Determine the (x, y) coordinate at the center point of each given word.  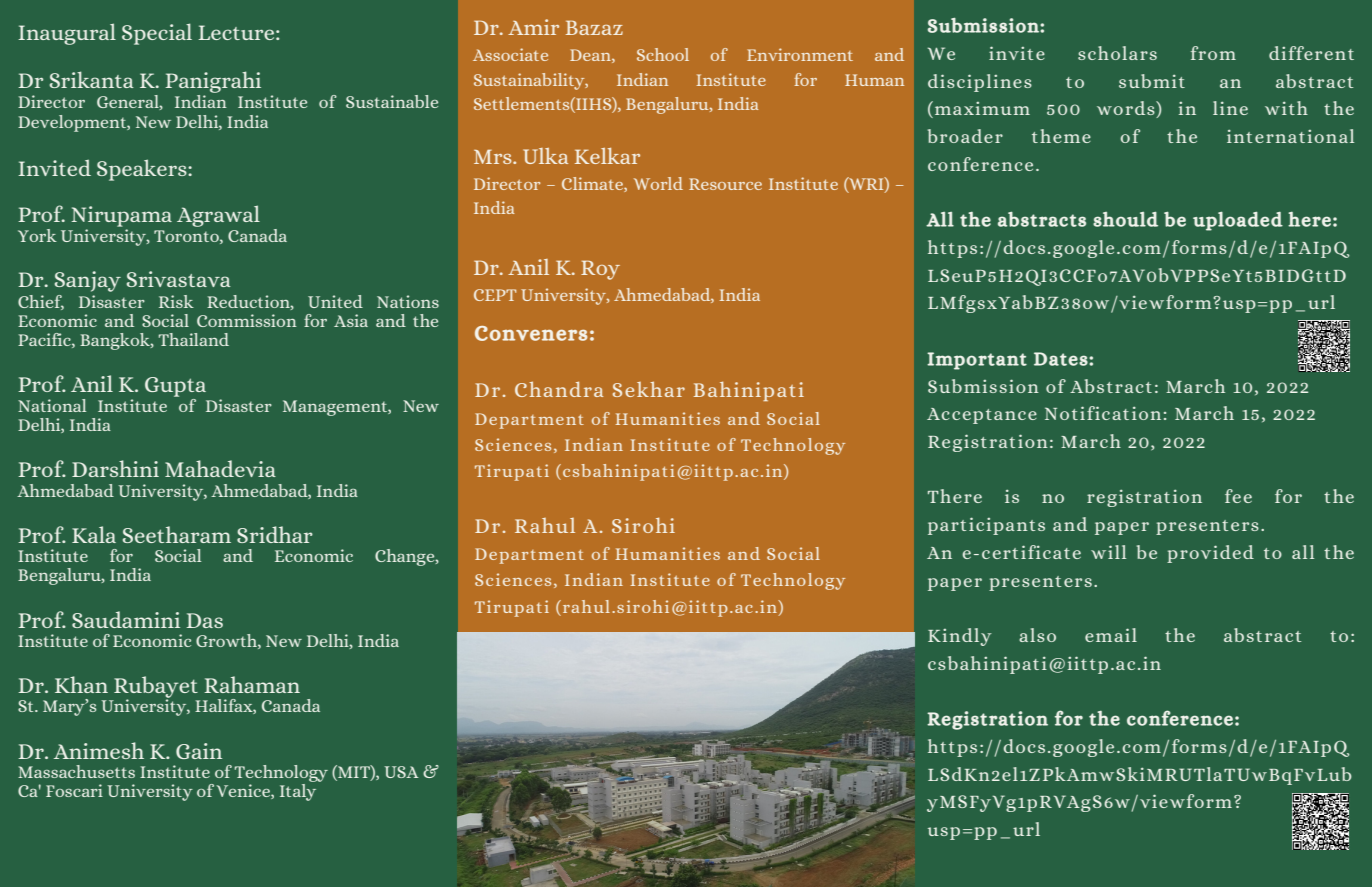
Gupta (175, 388)
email (1111, 635)
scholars (1117, 53)
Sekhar (649, 389)
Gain (199, 751)
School (663, 54)
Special (157, 34)
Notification (1103, 413)
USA (401, 772)
